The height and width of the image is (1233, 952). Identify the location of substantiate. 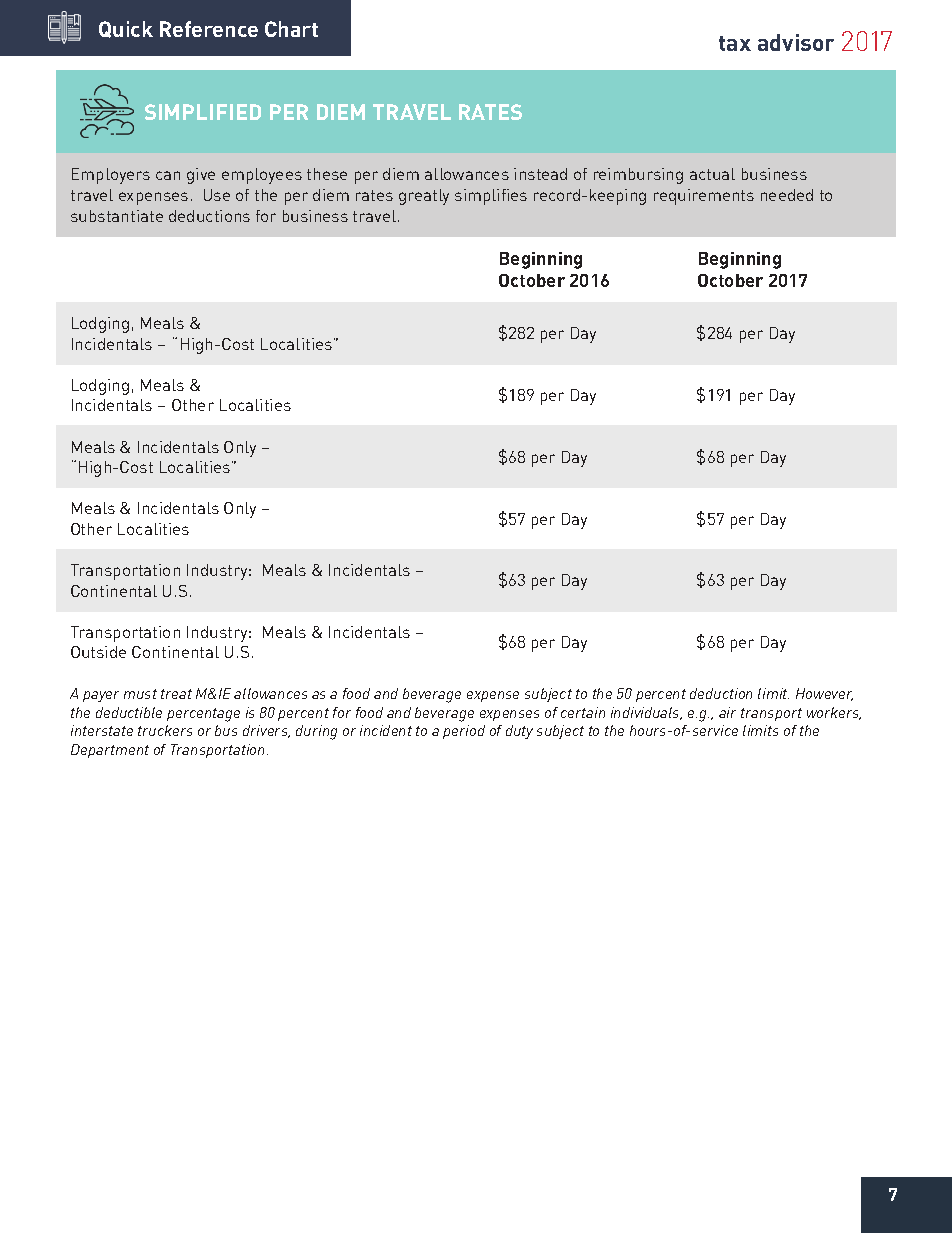
(117, 216).
